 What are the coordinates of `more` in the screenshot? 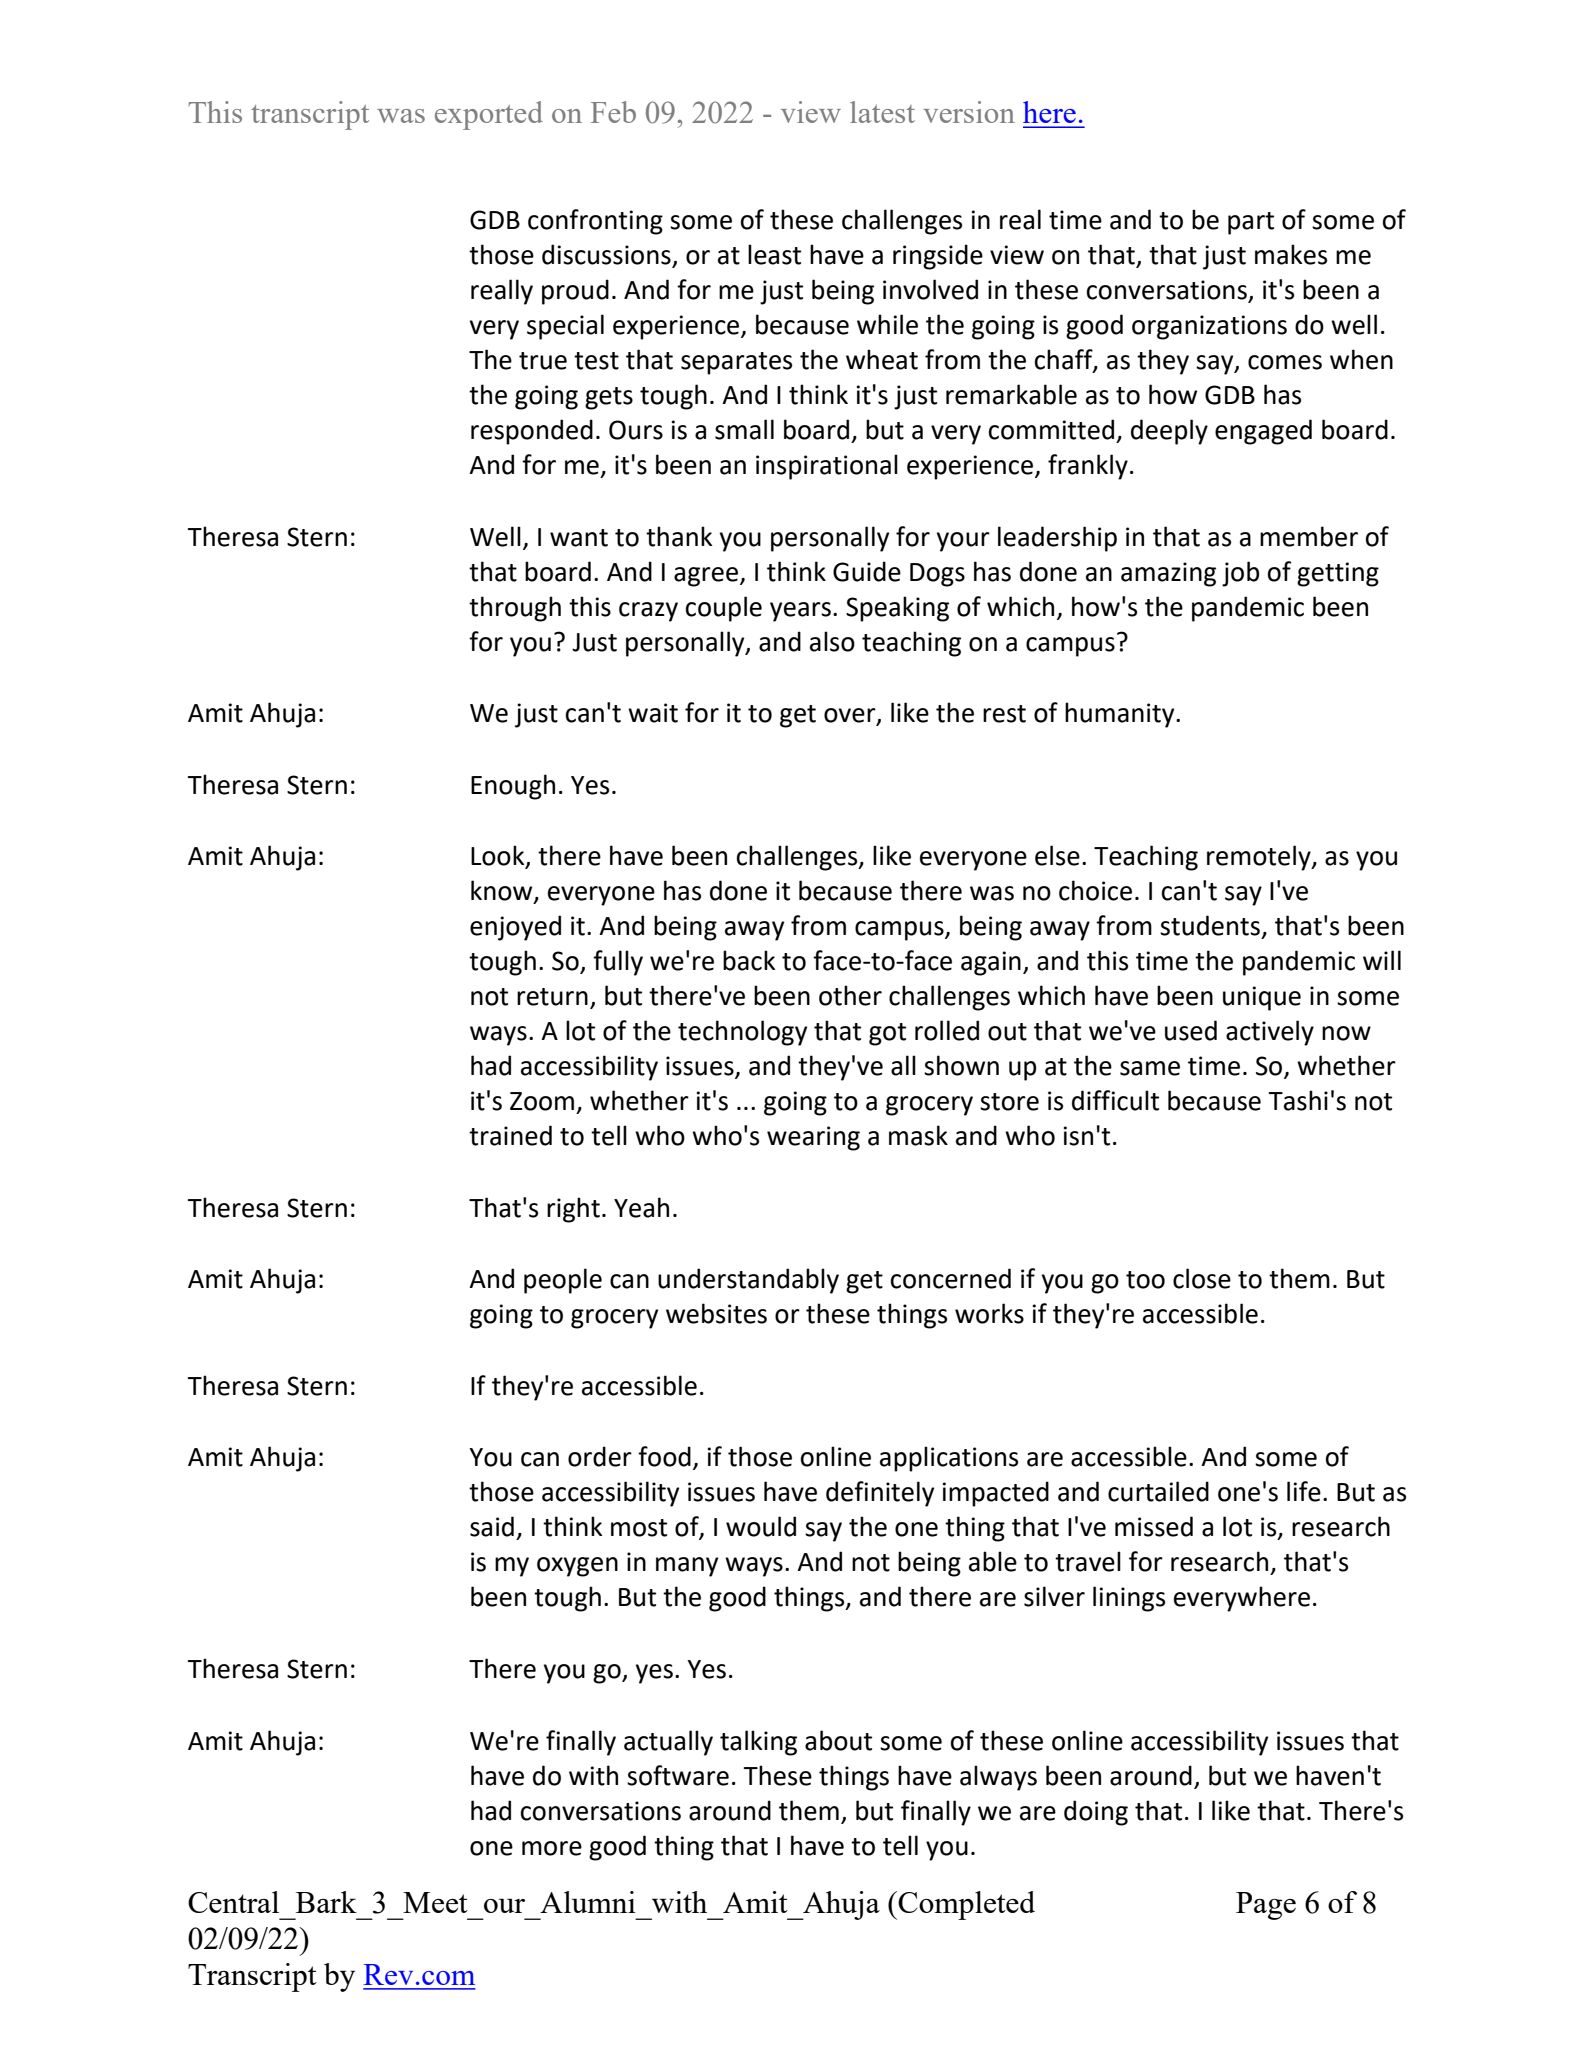 It's located at (552, 1848).
